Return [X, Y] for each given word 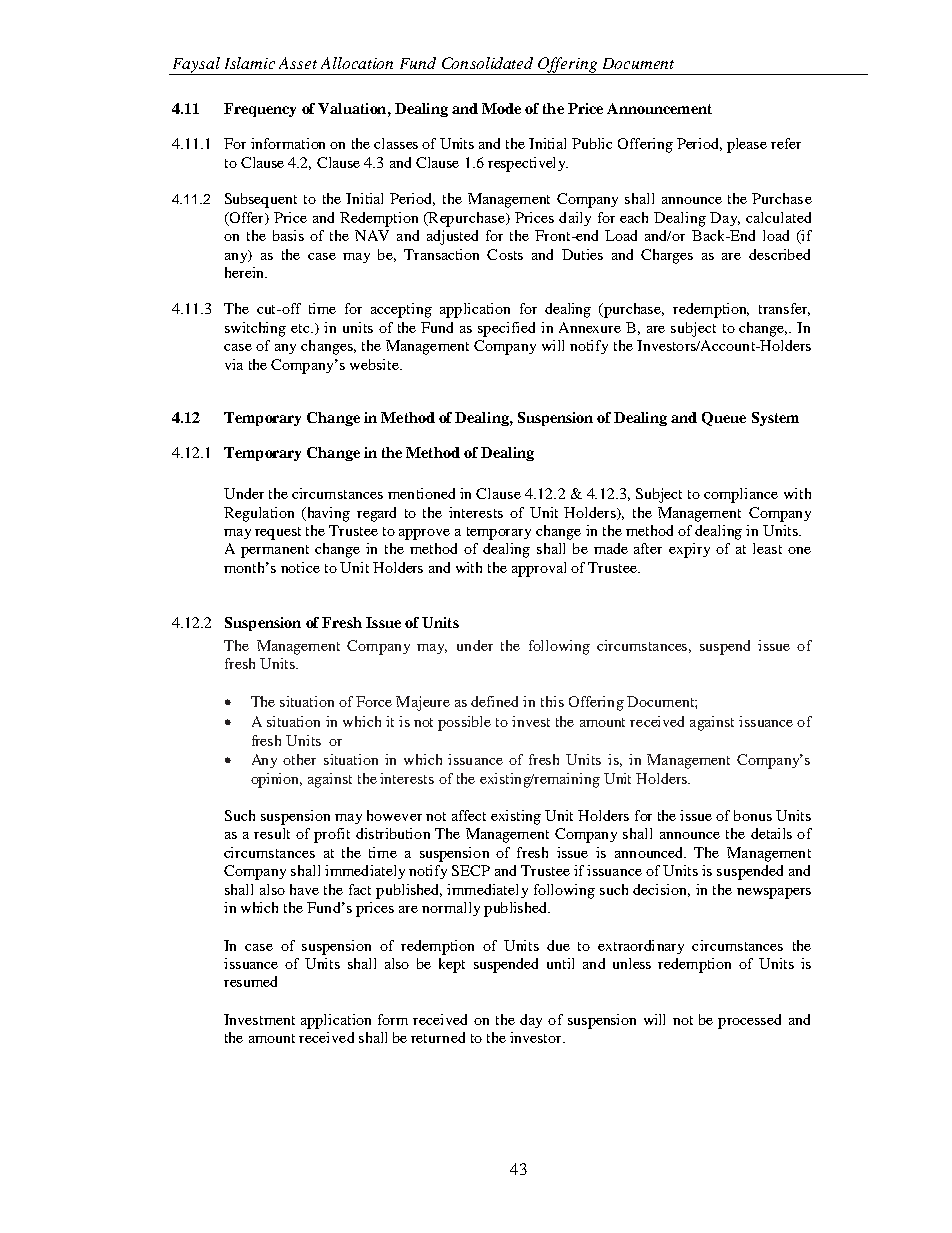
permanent [275, 551]
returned [438, 1037]
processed [749, 1021]
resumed [250, 981]
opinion [276, 780]
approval [539, 569]
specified [506, 329]
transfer [784, 309]
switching [255, 329]
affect [469, 815]
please [747, 145]
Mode [501, 108]
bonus [753, 815]
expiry [689, 550]
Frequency [260, 110]
